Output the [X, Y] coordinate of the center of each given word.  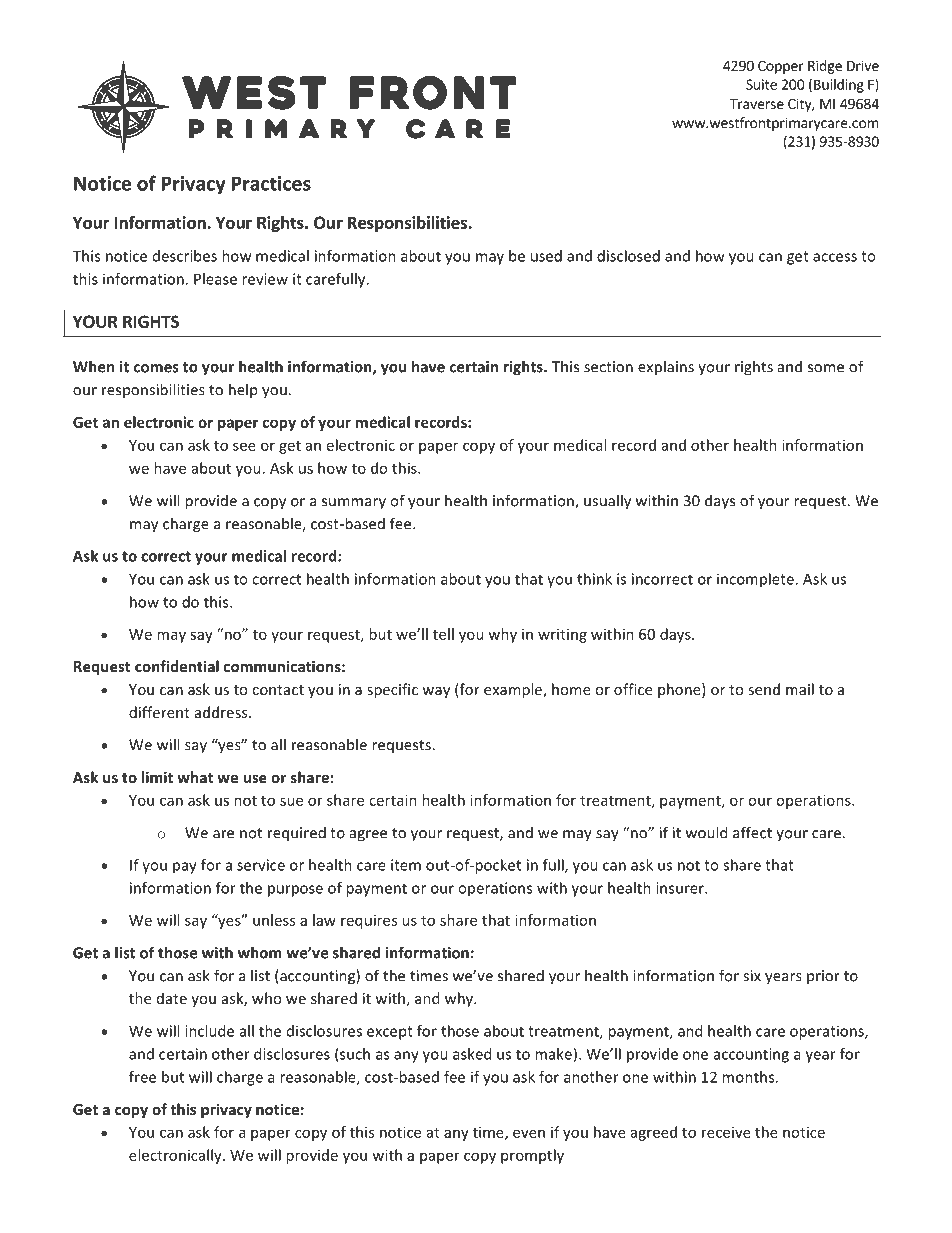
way [436, 692]
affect [752, 832]
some [826, 368]
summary [354, 504]
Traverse [757, 104]
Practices [271, 183]
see [244, 446]
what [195, 777]
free [142, 1077]
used [546, 256]
